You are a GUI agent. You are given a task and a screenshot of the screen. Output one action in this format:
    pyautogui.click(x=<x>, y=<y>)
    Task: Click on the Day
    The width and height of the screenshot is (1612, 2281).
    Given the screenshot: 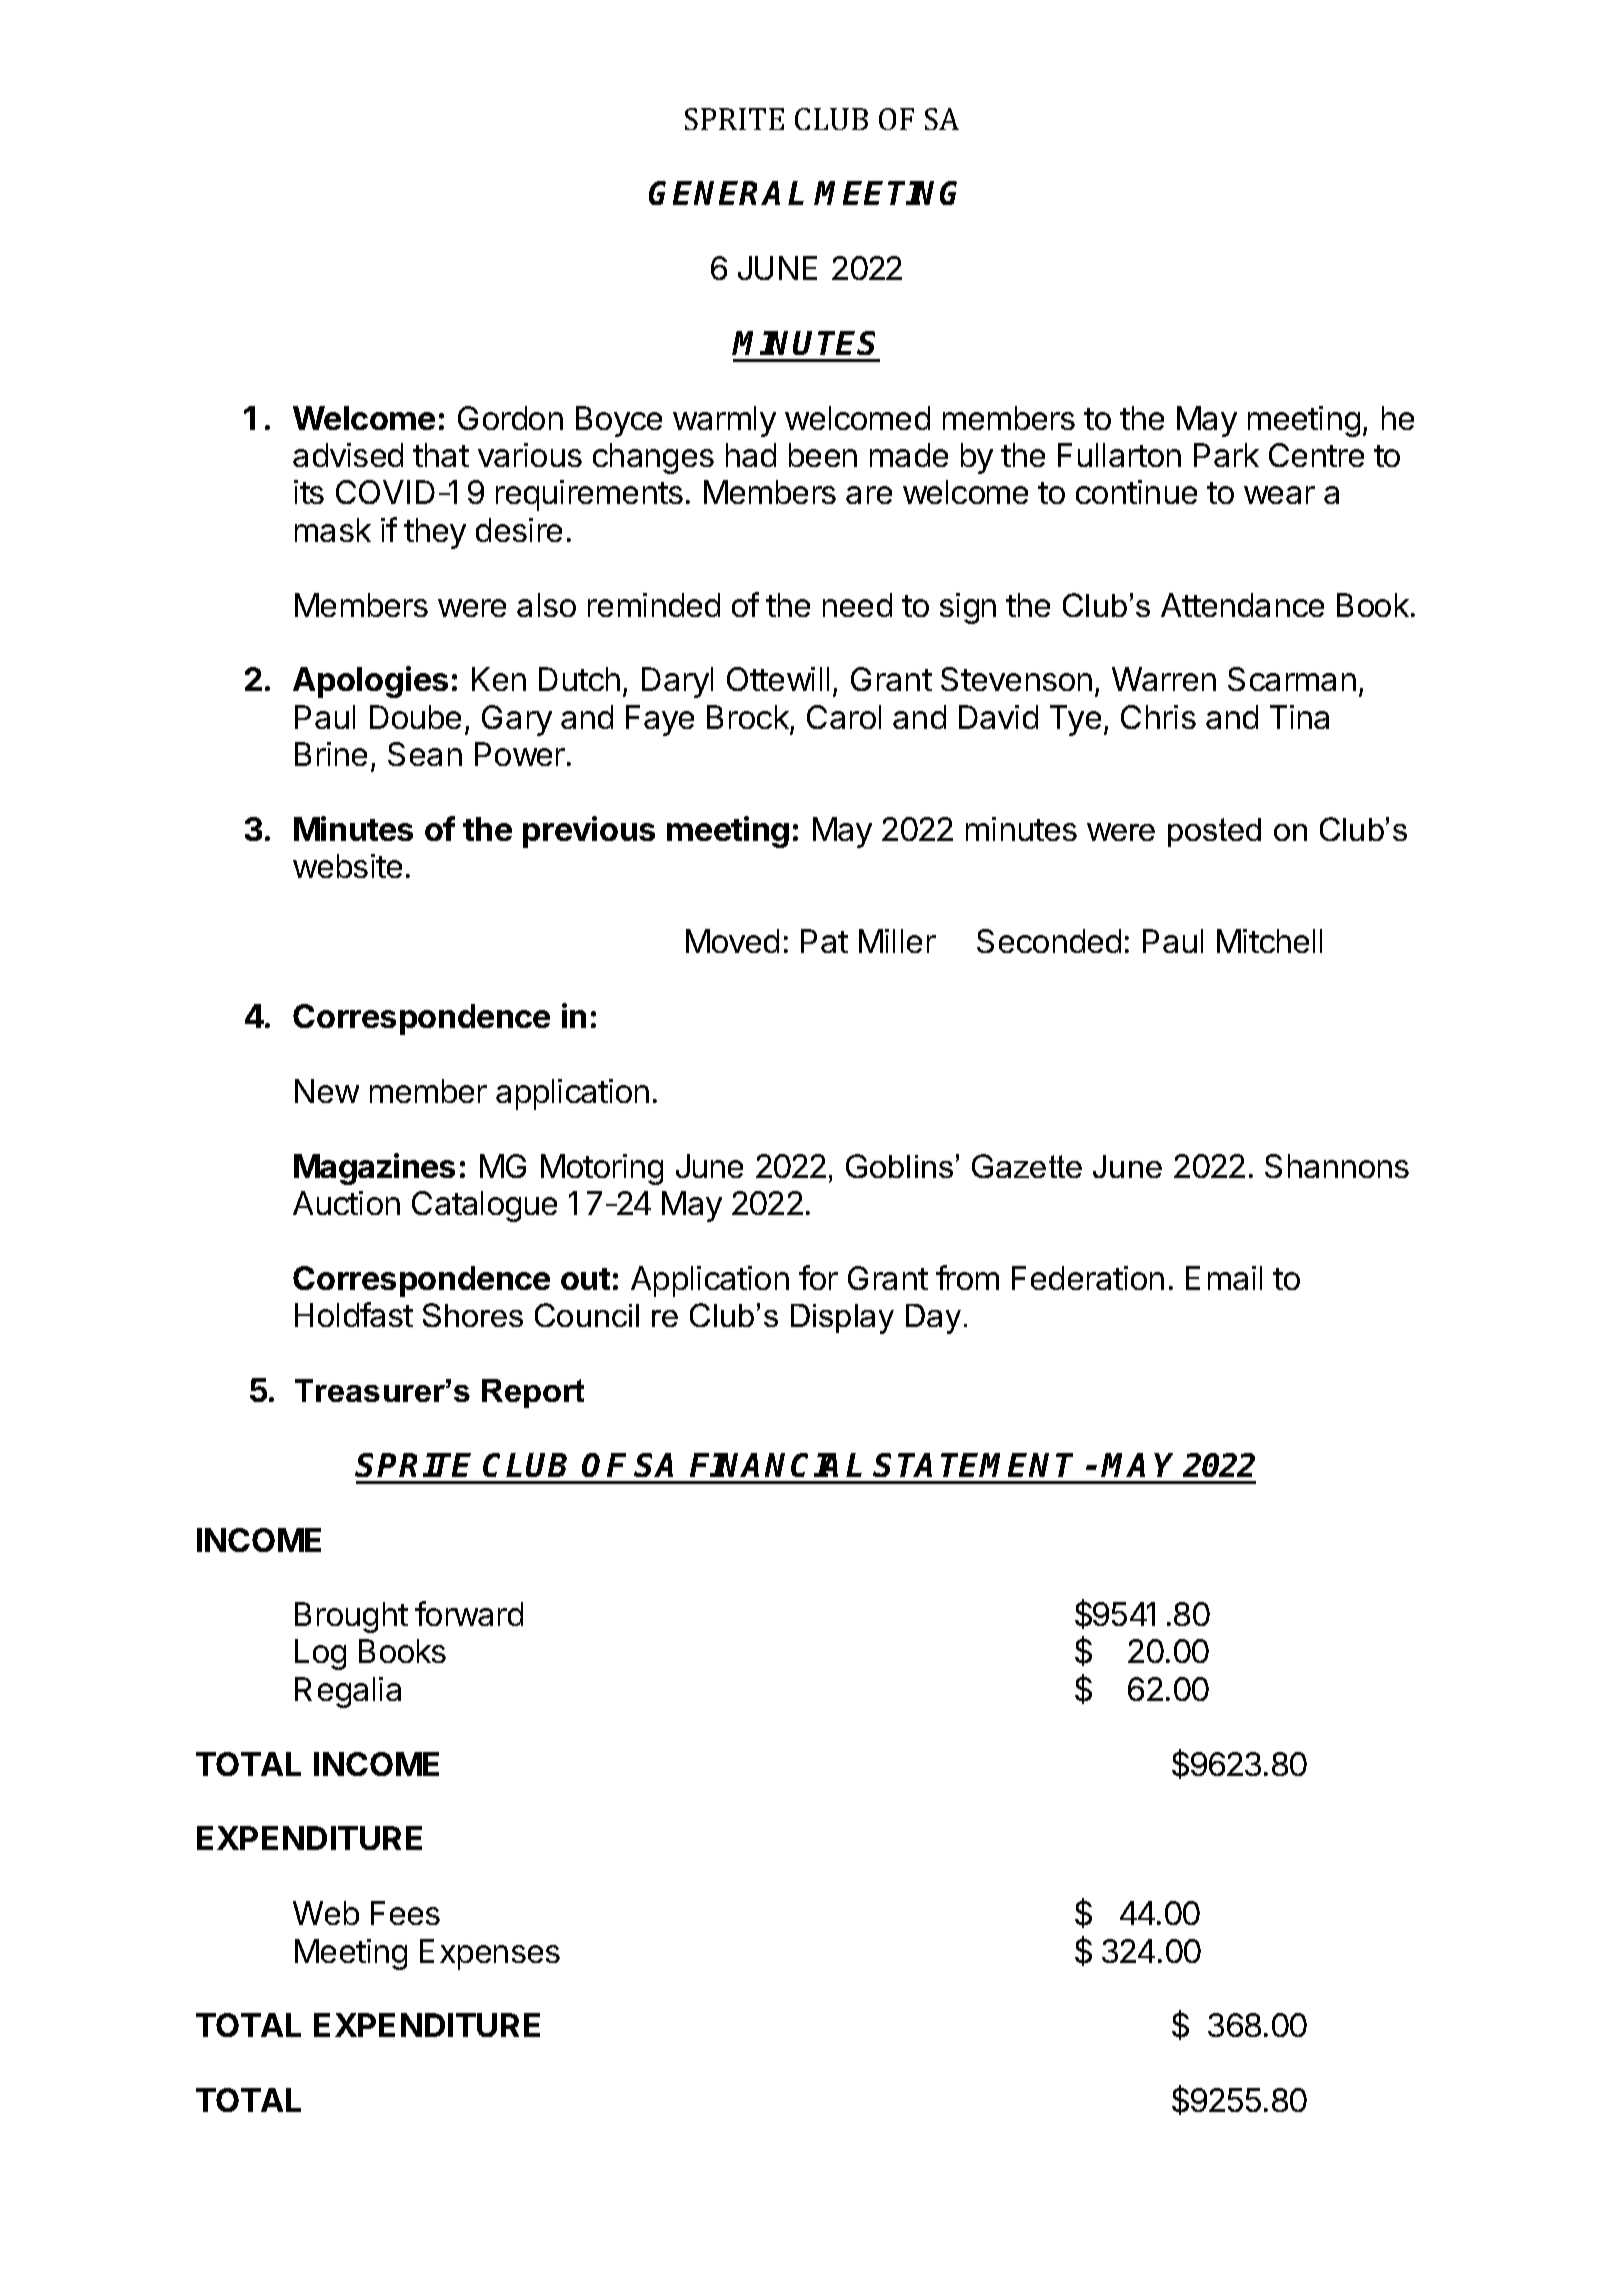 What is the action you would take?
    pyautogui.click(x=933, y=1319)
